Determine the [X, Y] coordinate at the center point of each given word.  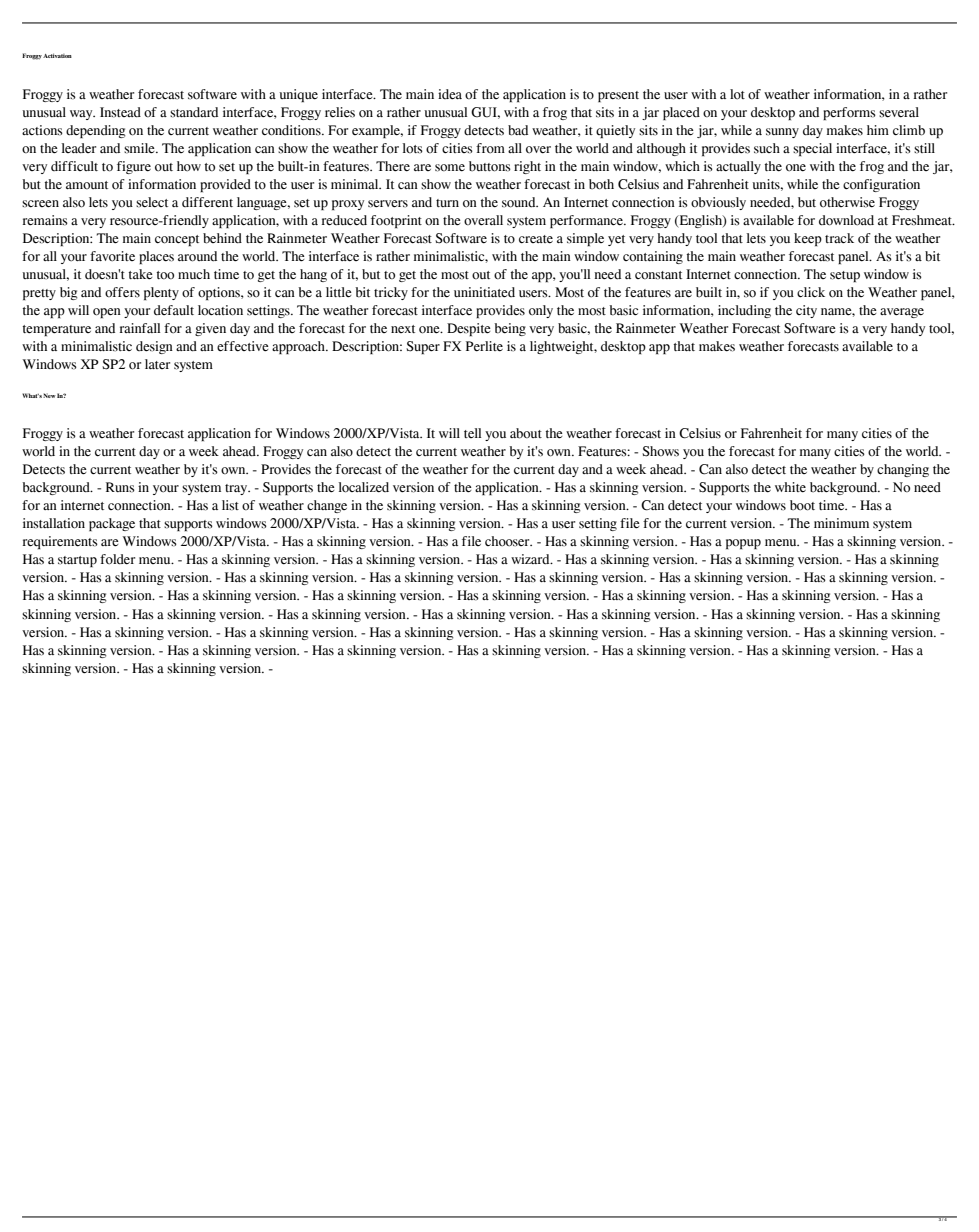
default [174, 310]
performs [849, 113]
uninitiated [484, 292]
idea [450, 94]
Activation [57, 55]
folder [117, 559]
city [806, 311]
